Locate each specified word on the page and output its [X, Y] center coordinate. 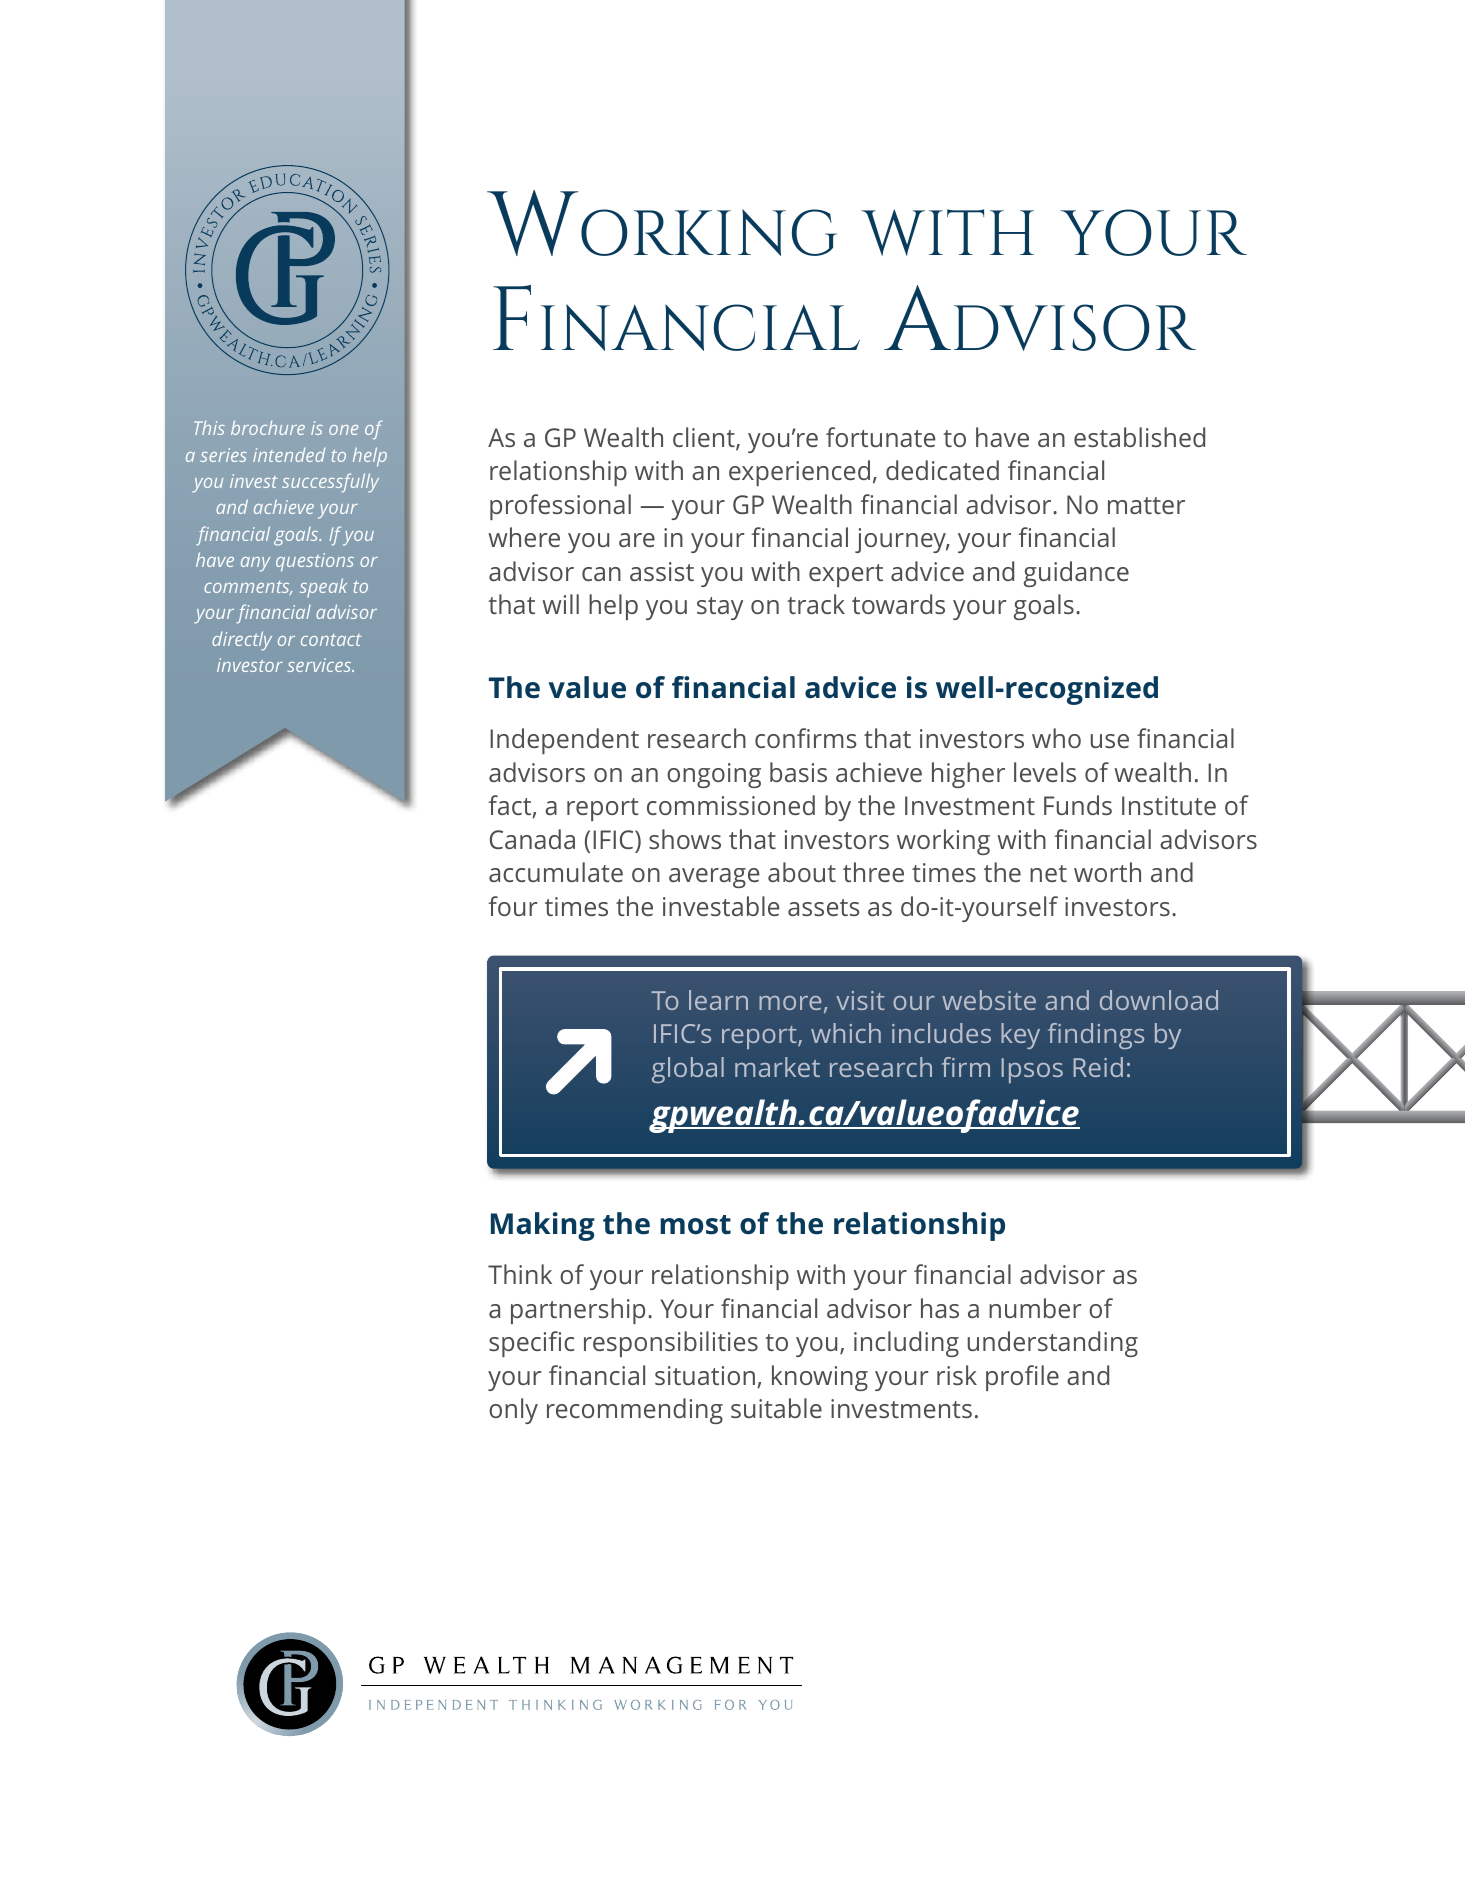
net [1048, 873]
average [714, 878]
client [705, 438]
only [513, 1411]
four [513, 906]
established [1139, 437]
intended [289, 455]
